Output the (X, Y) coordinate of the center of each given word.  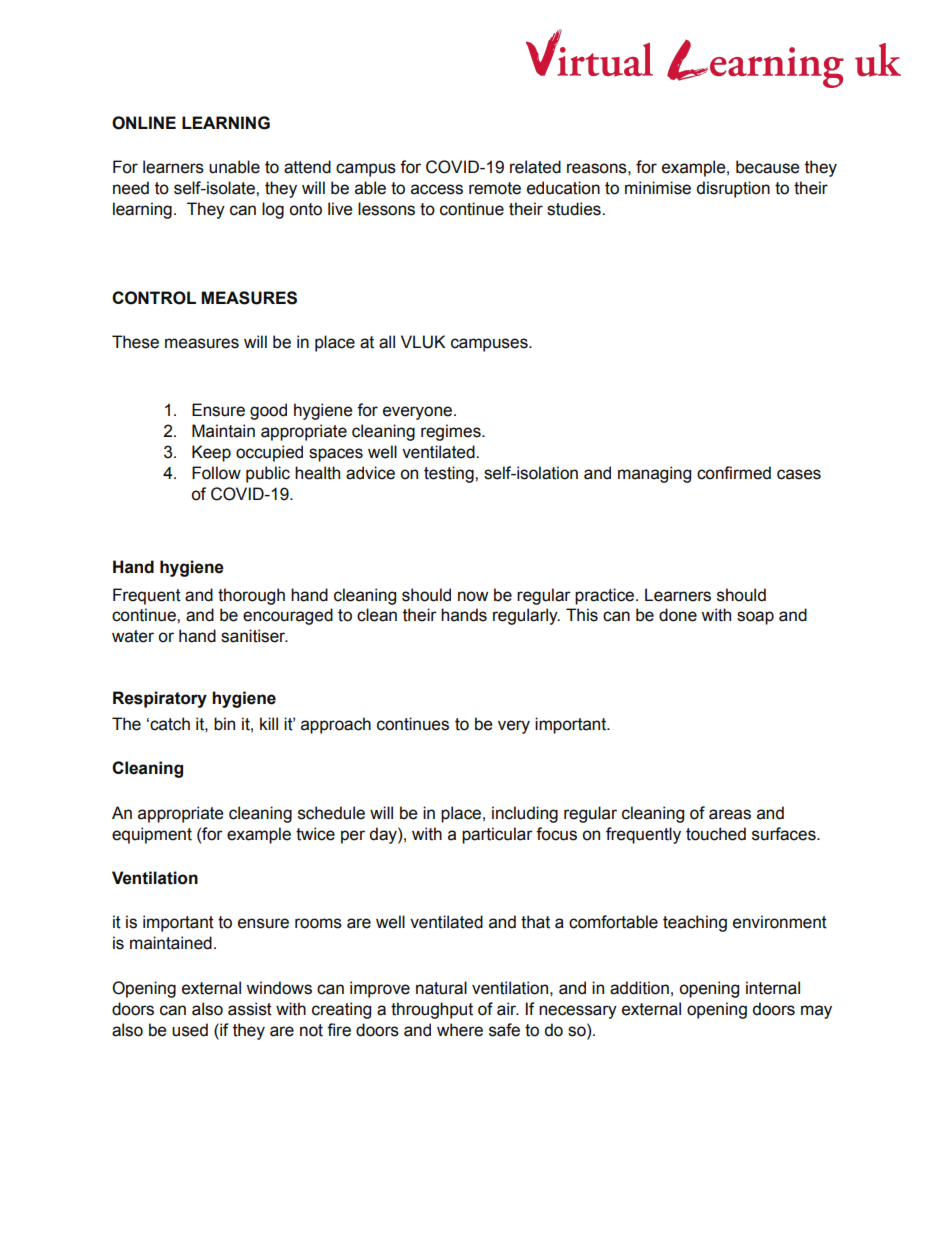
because (768, 167)
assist (250, 1009)
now (473, 596)
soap (755, 618)
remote (495, 188)
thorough (251, 596)
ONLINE (144, 123)
